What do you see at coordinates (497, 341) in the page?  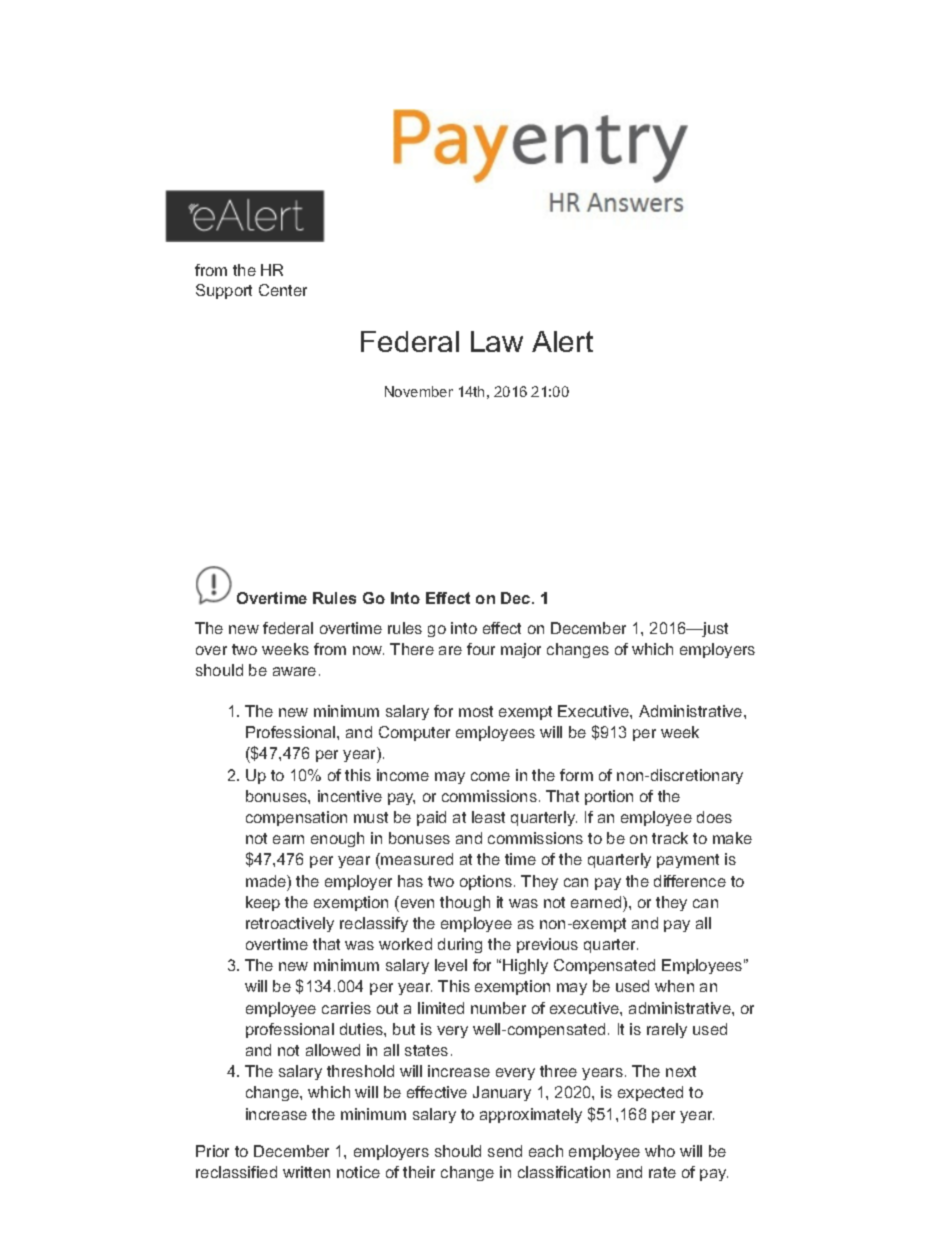 I see `Law` at bounding box center [497, 341].
